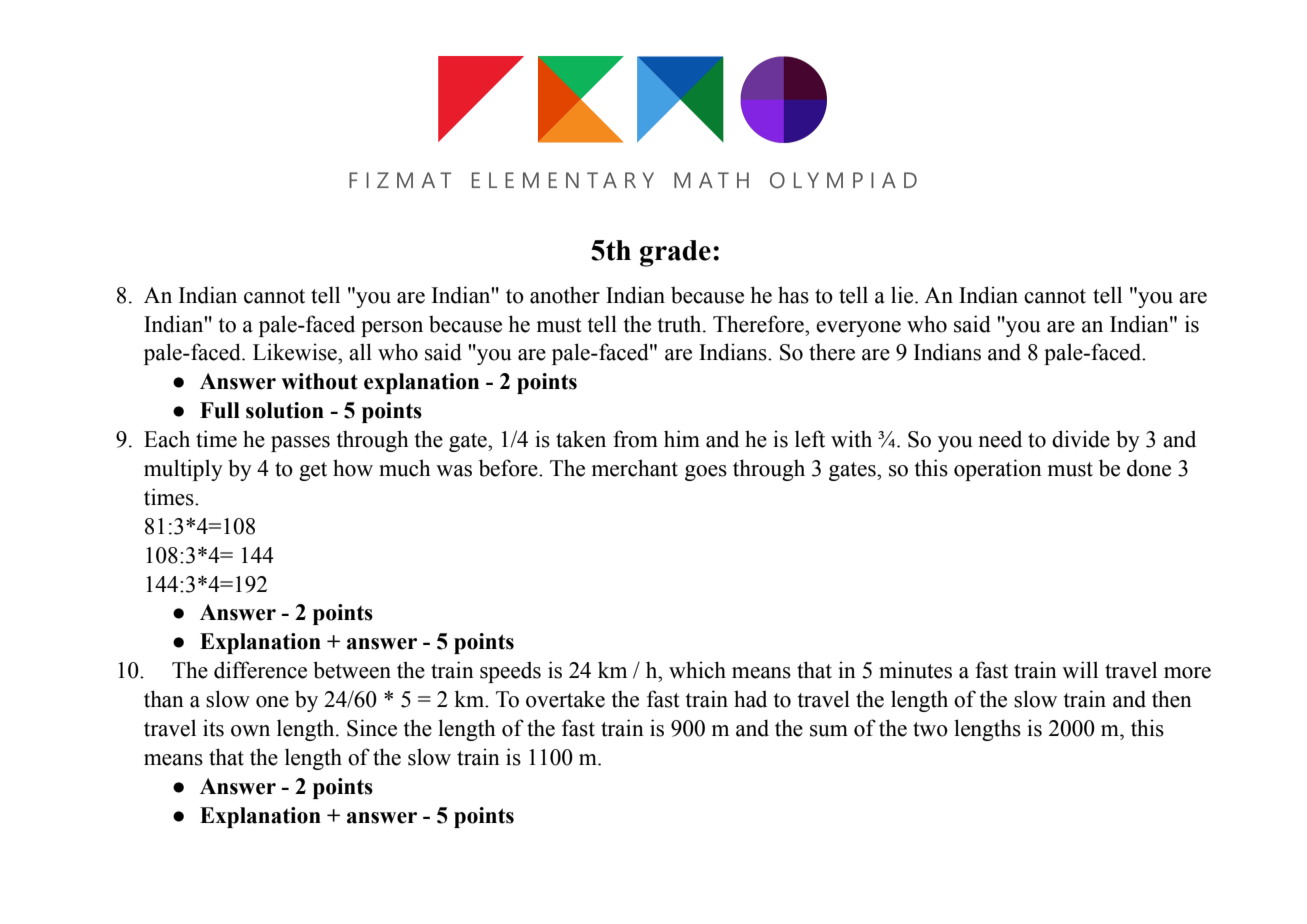  I want to click on get, so click(313, 471).
